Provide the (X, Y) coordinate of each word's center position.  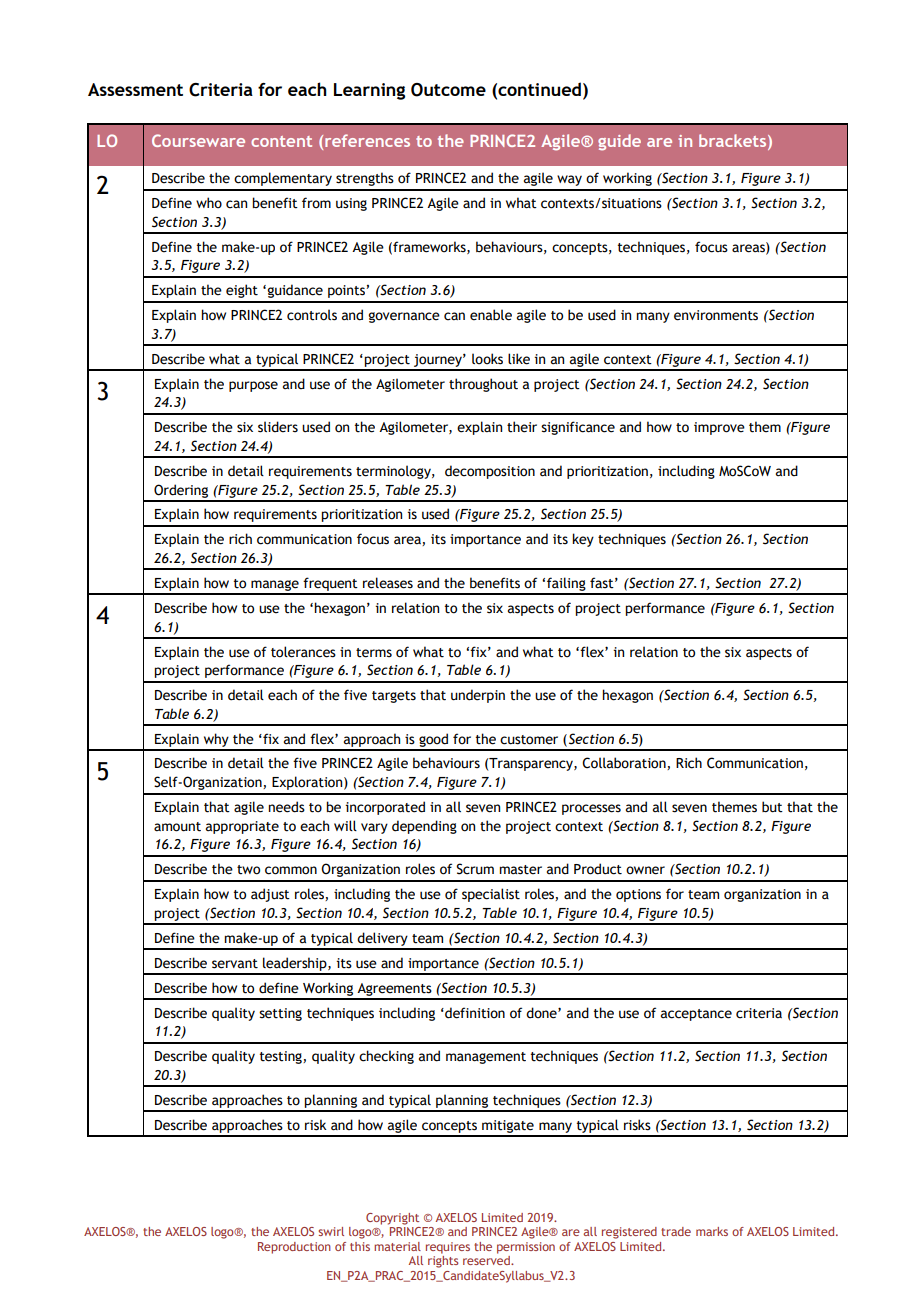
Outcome (448, 90)
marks (712, 1231)
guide (619, 142)
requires (448, 1248)
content (281, 141)
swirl (331, 1231)
